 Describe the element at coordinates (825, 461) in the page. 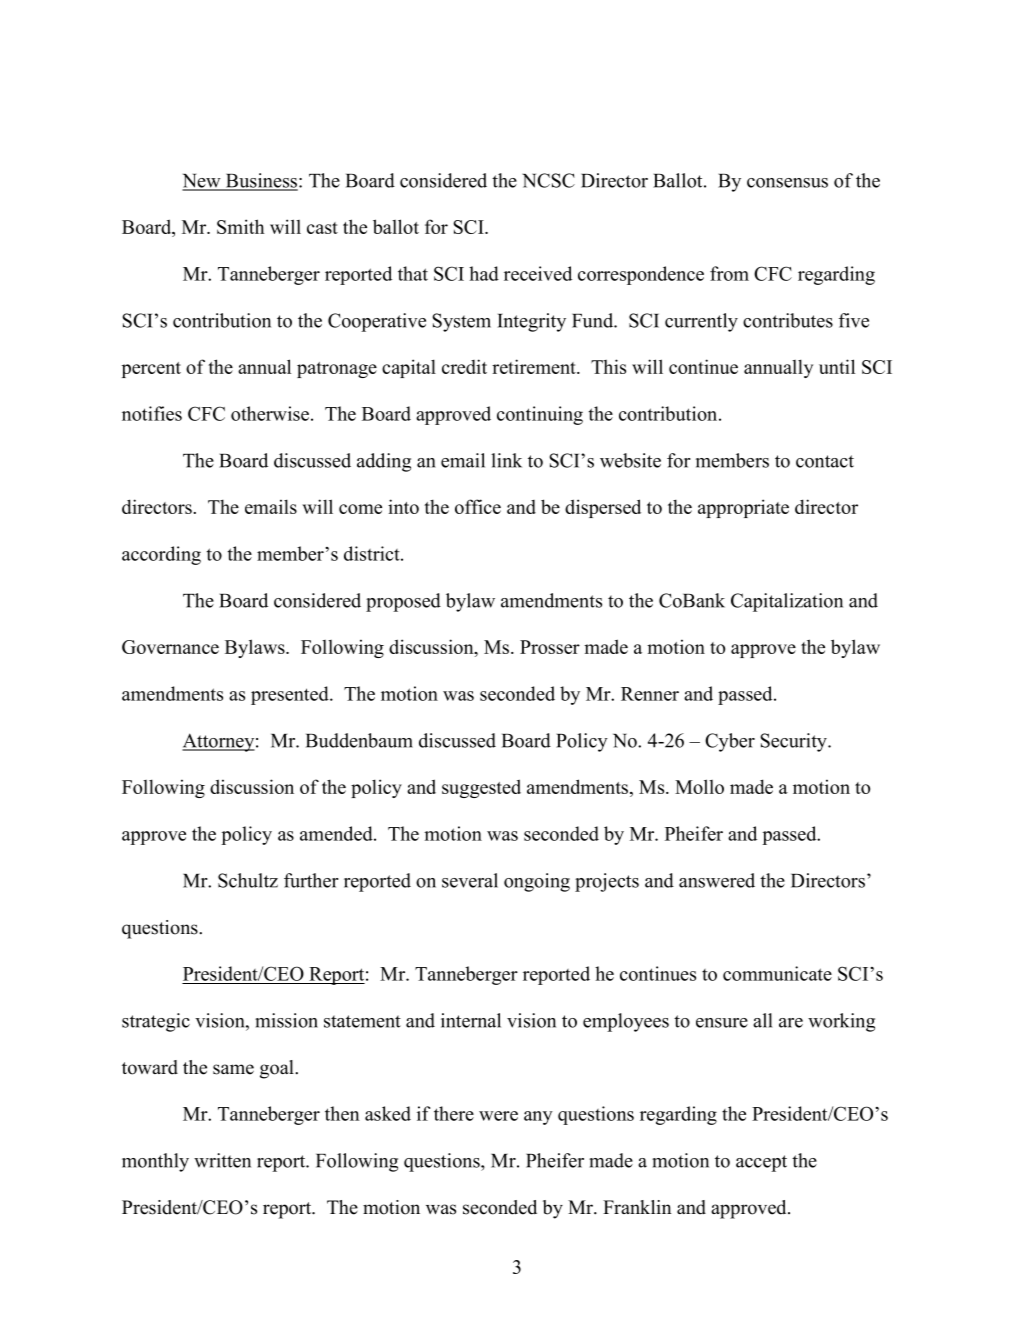

I see `contact` at that location.
